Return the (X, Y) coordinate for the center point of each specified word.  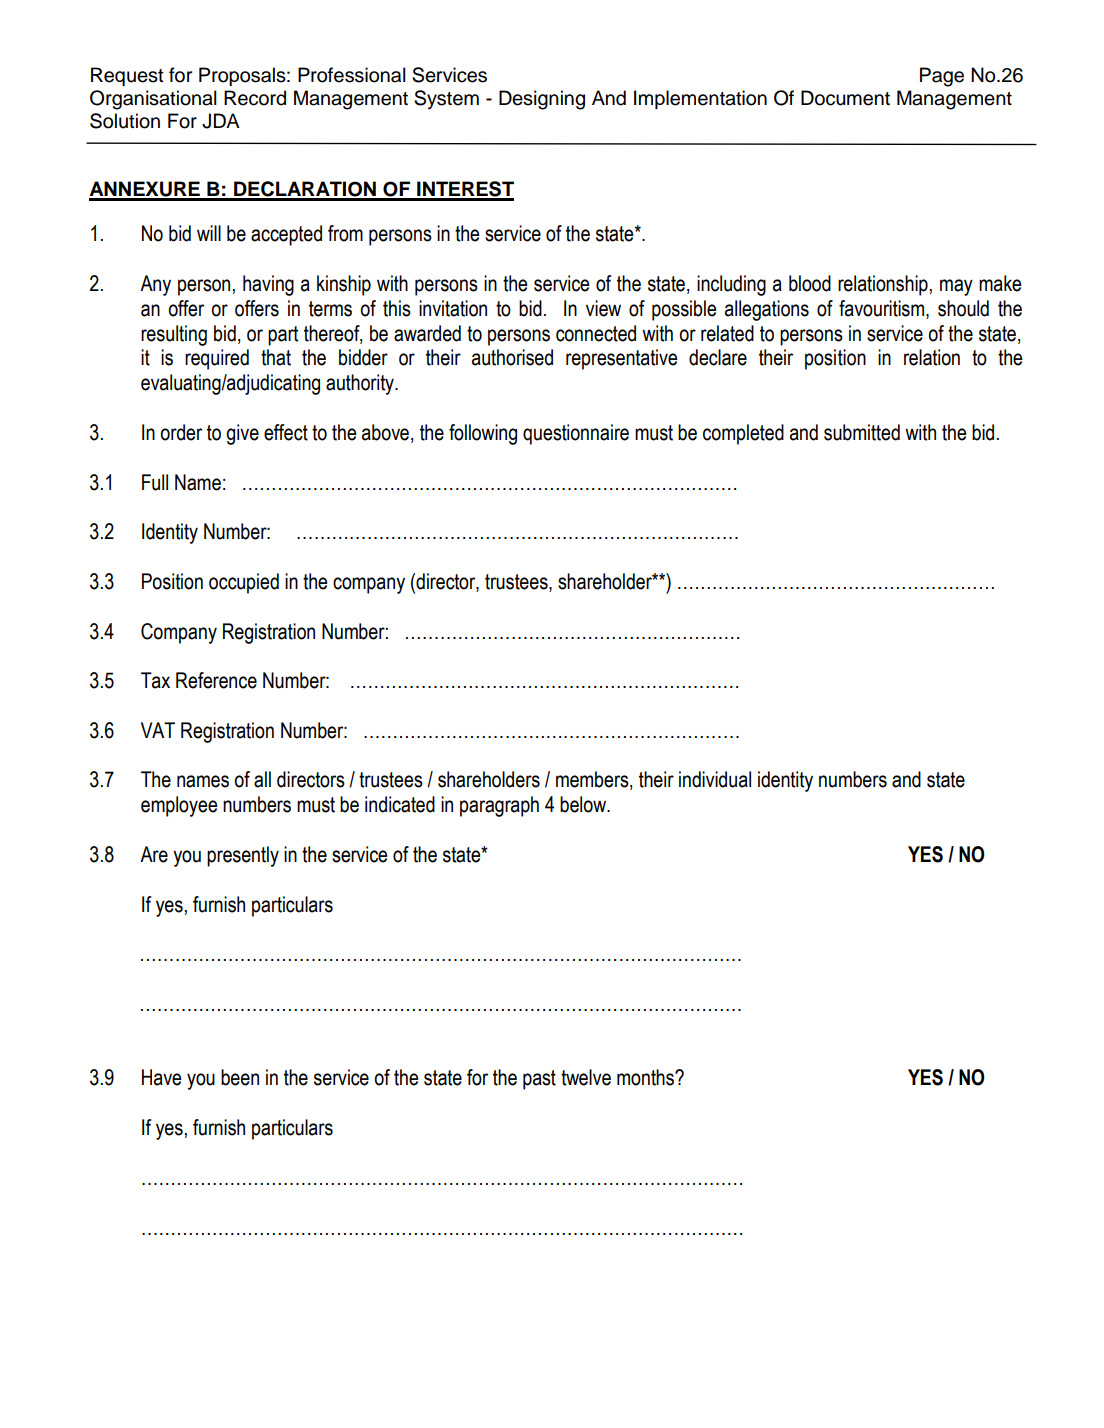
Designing (542, 100)
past (539, 1080)
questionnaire (576, 434)
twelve (586, 1077)
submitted (862, 432)
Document (845, 98)
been (240, 1077)
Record (255, 98)
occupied (244, 583)
